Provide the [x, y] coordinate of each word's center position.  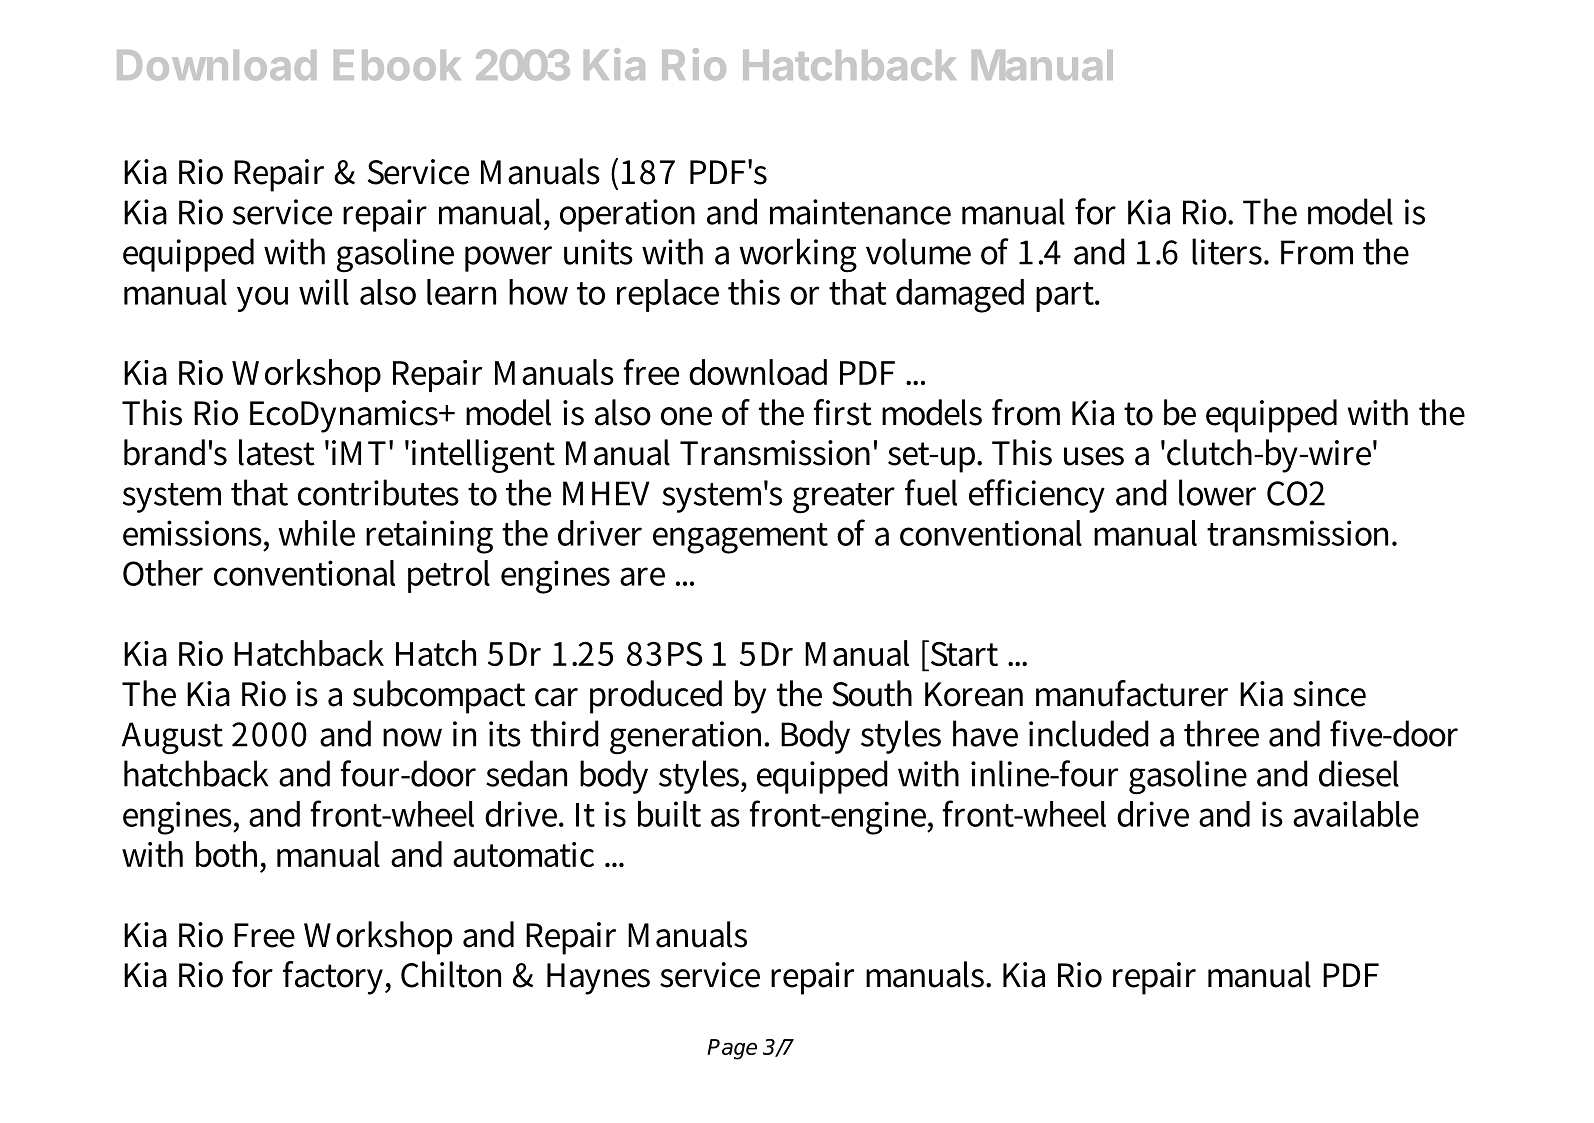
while [316, 533]
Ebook [397, 65]
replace [668, 295]
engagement [740, 538]
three [1221, 733]
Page [732, 1049]
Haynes [598, 979]
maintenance [860, 212]
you [262, 299]
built [669, 814]
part [1066, 297]
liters [1228, 251]
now [412, 737]
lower [1217, 492]
